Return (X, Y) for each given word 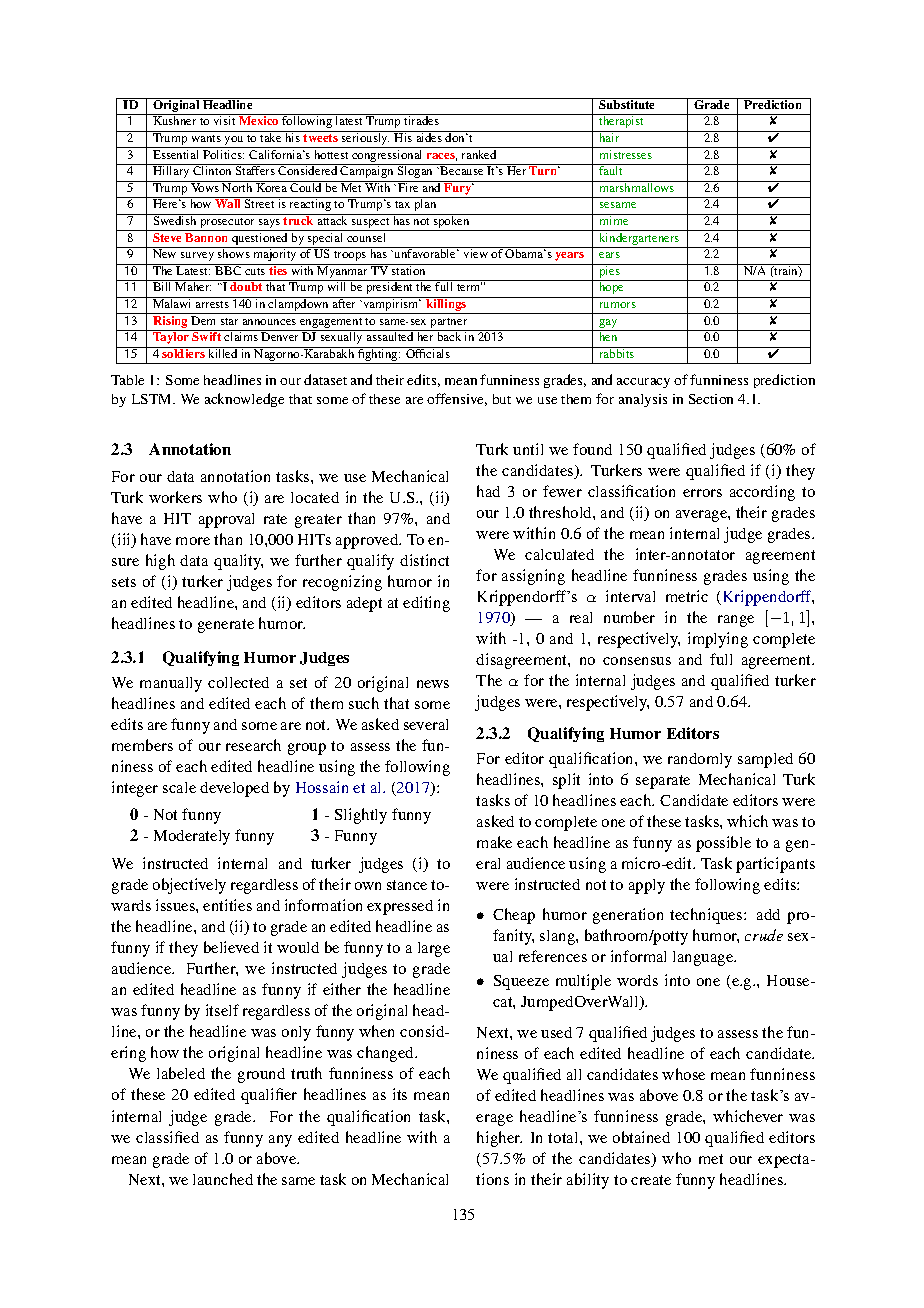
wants (206, 138)
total (564, 1137)
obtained (641, 1137)
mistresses (626, 154)
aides (429, 136)
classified (167, 1137)
